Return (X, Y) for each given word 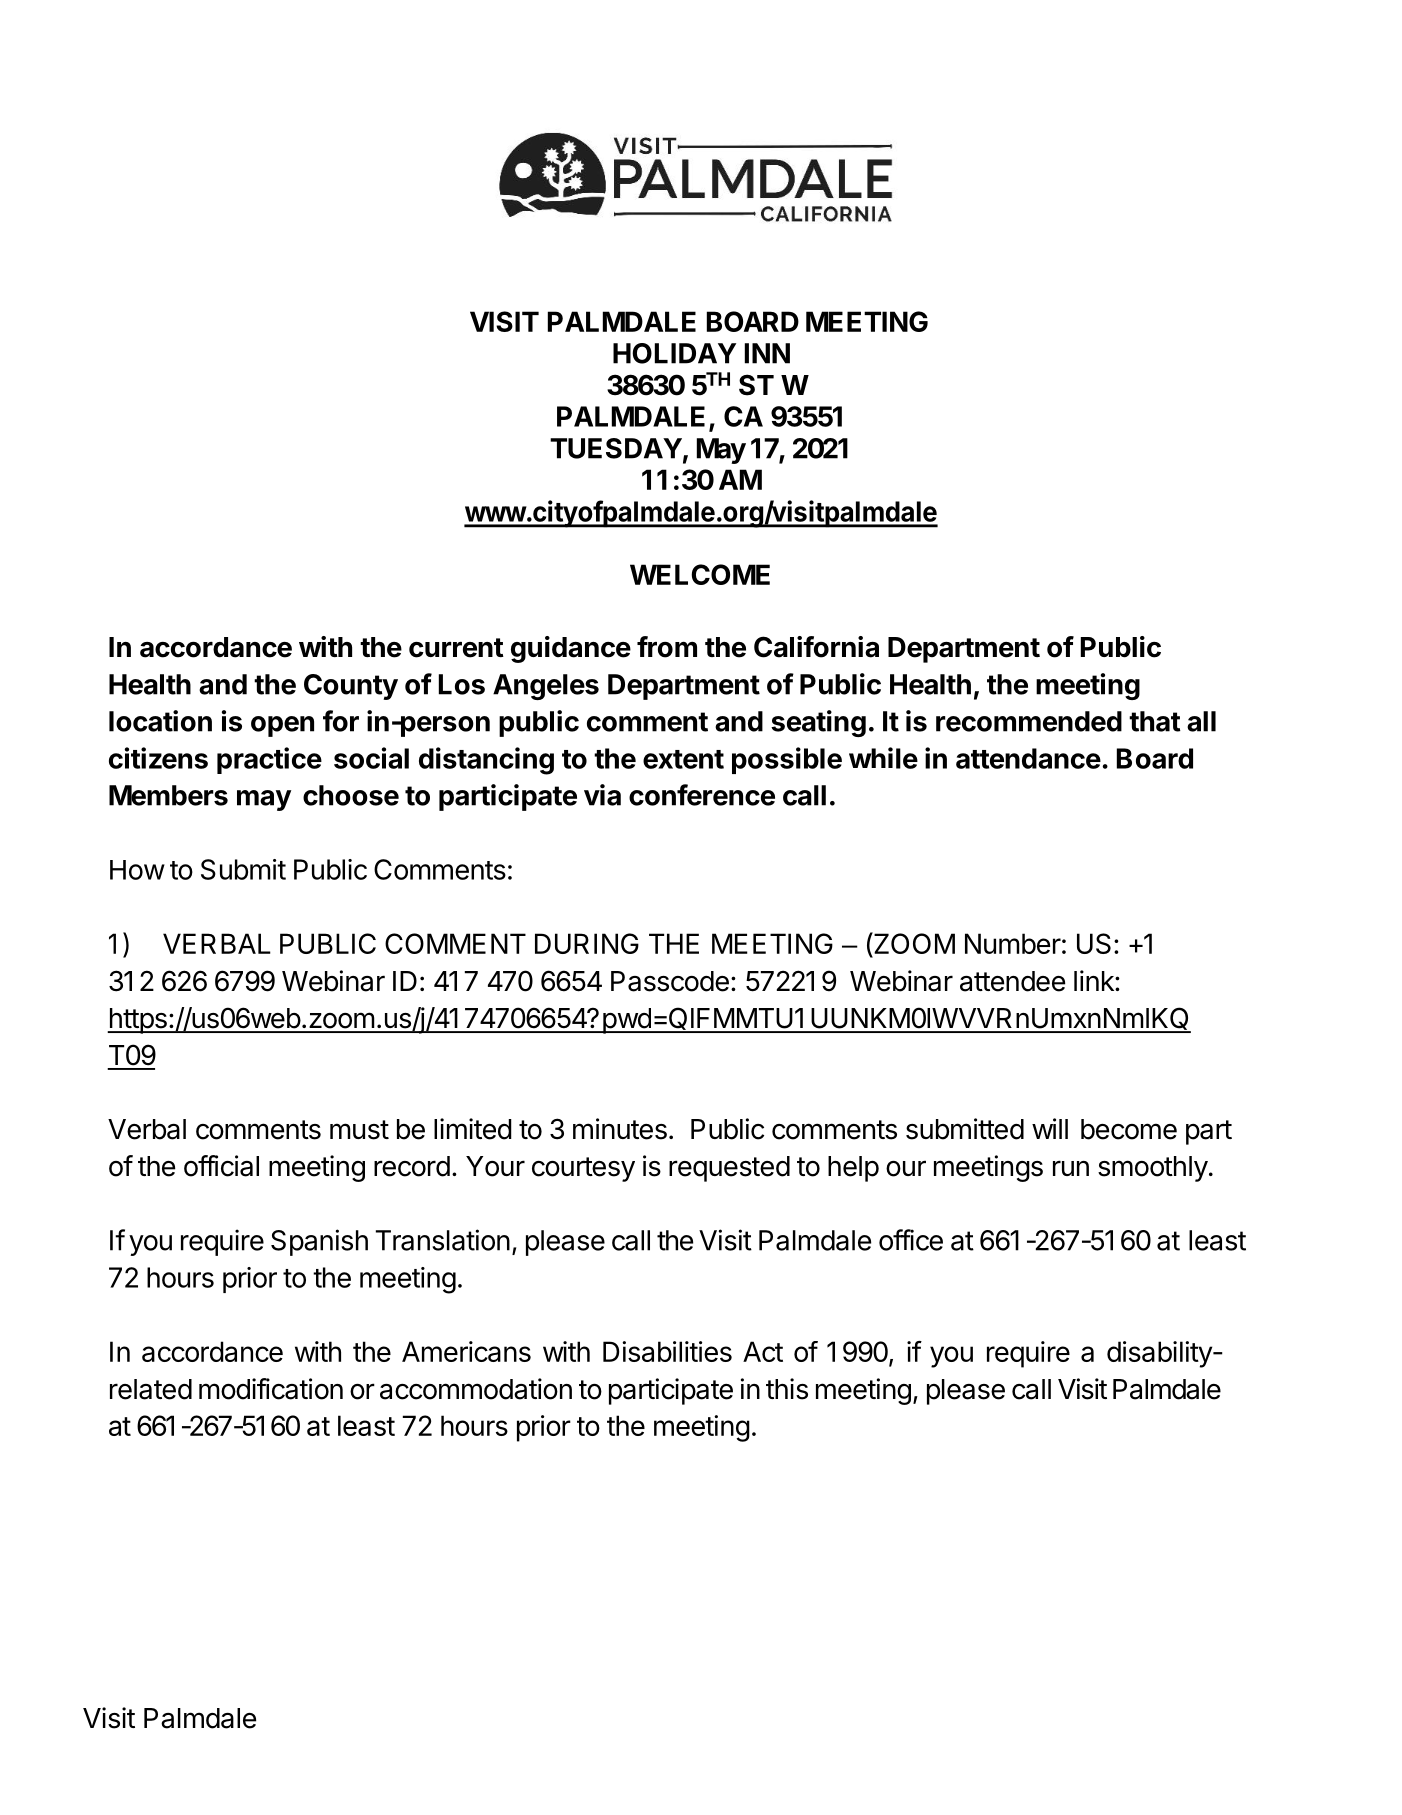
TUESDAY (616, 448)
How (137, 870)
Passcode (670, 981)
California (816, 647)
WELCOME (700, 574)
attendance (1028, 758)
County (351, 687)
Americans (466, 1351)
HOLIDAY (674, 353)
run (1071, 1168)
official (221, 1166)
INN (767, 353)
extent (683, 759)
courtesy (583, 1169)
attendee (1012, 981)
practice (269, 760)
